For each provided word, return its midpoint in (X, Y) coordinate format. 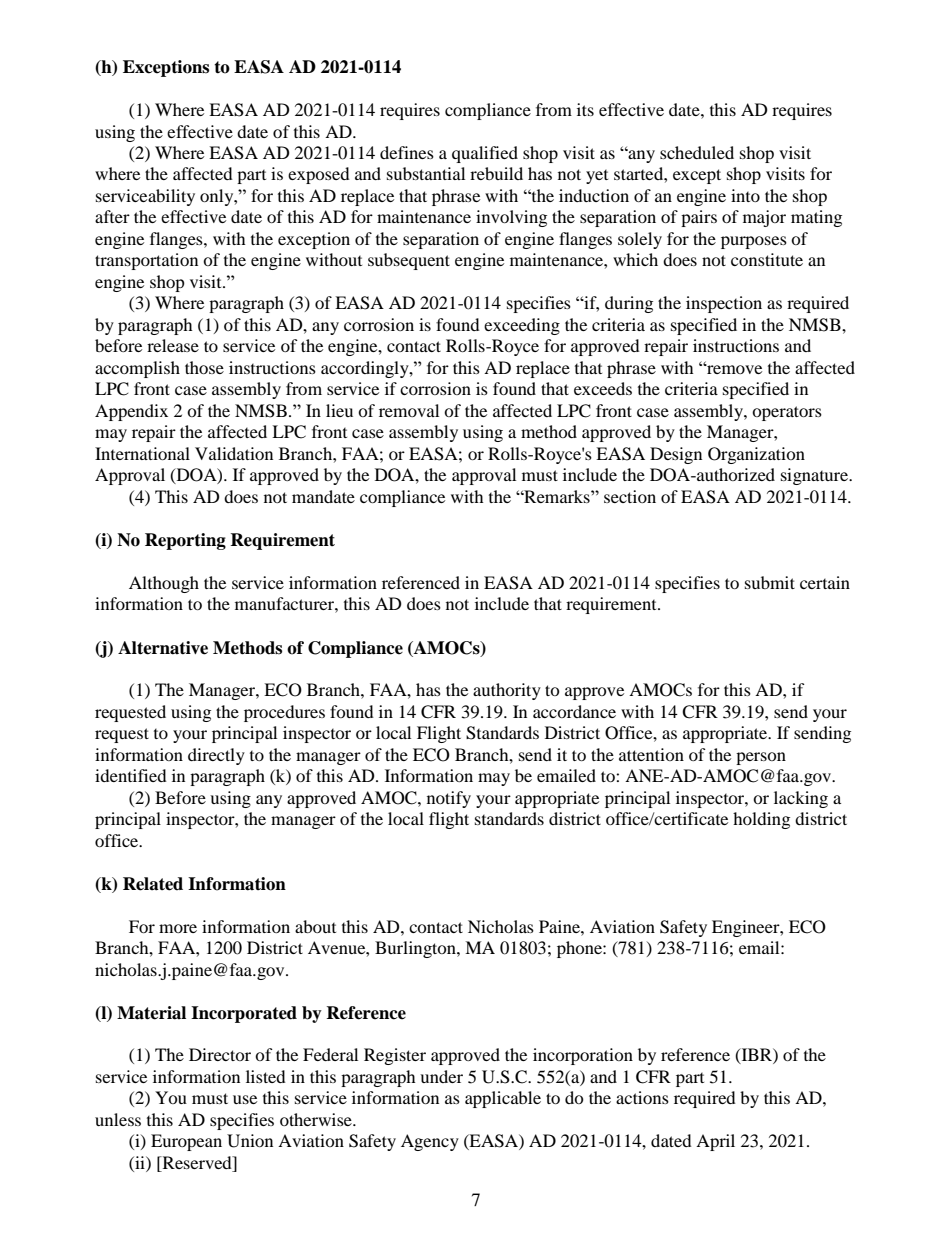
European (186, 1142)
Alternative (163, 648)
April (715, 1142)
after (112, 216)
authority (507, 691)
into (745, 195)
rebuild (496, 173)
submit (770, 582)
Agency (430, 1142)
